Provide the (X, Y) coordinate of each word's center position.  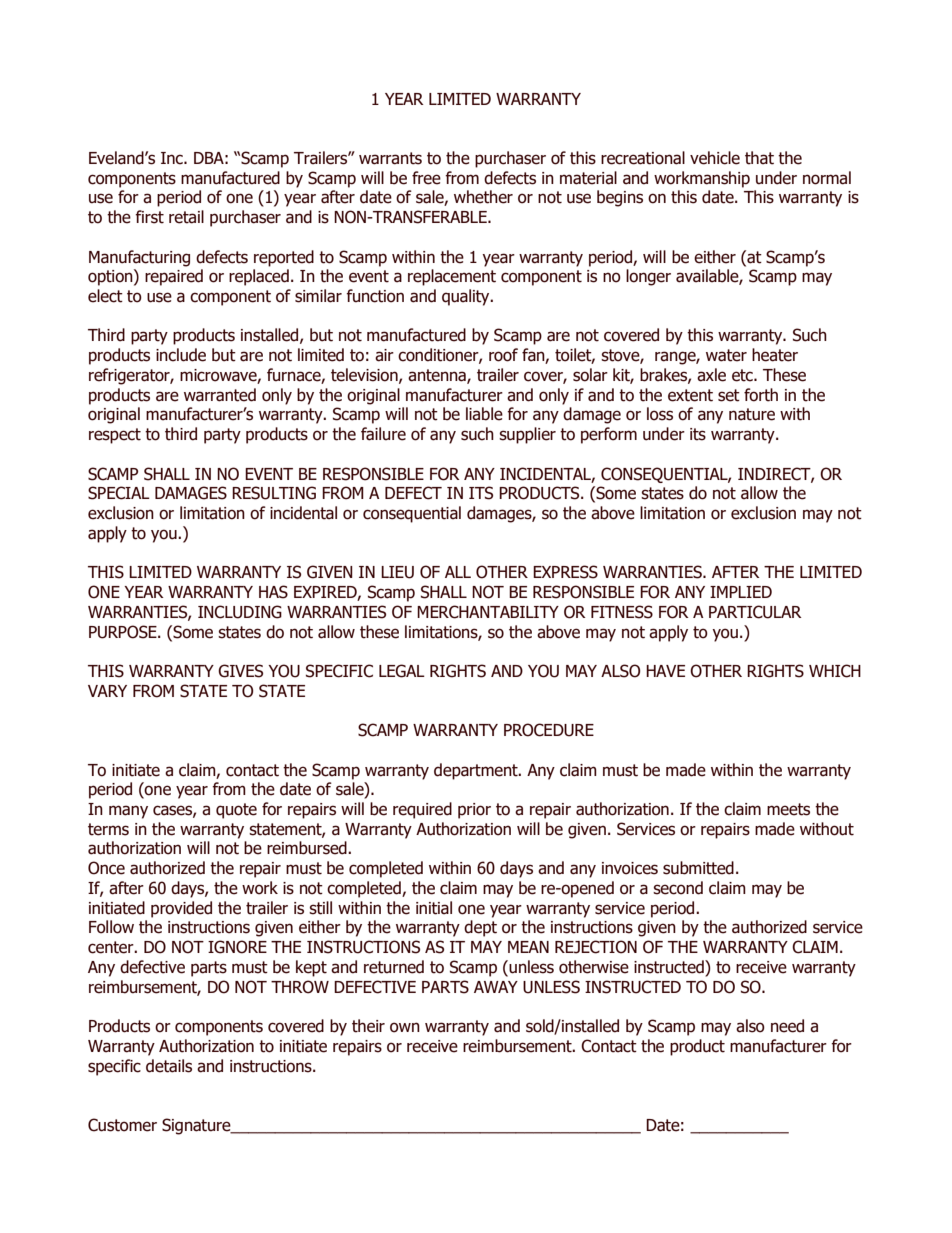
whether (483, 197)
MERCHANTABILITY (488, 612)
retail (186, 217)
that (759, 158)
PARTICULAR (755, 612)
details (169, 1066)
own (405, 1027)
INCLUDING (240, 612)
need (787, 1026)
